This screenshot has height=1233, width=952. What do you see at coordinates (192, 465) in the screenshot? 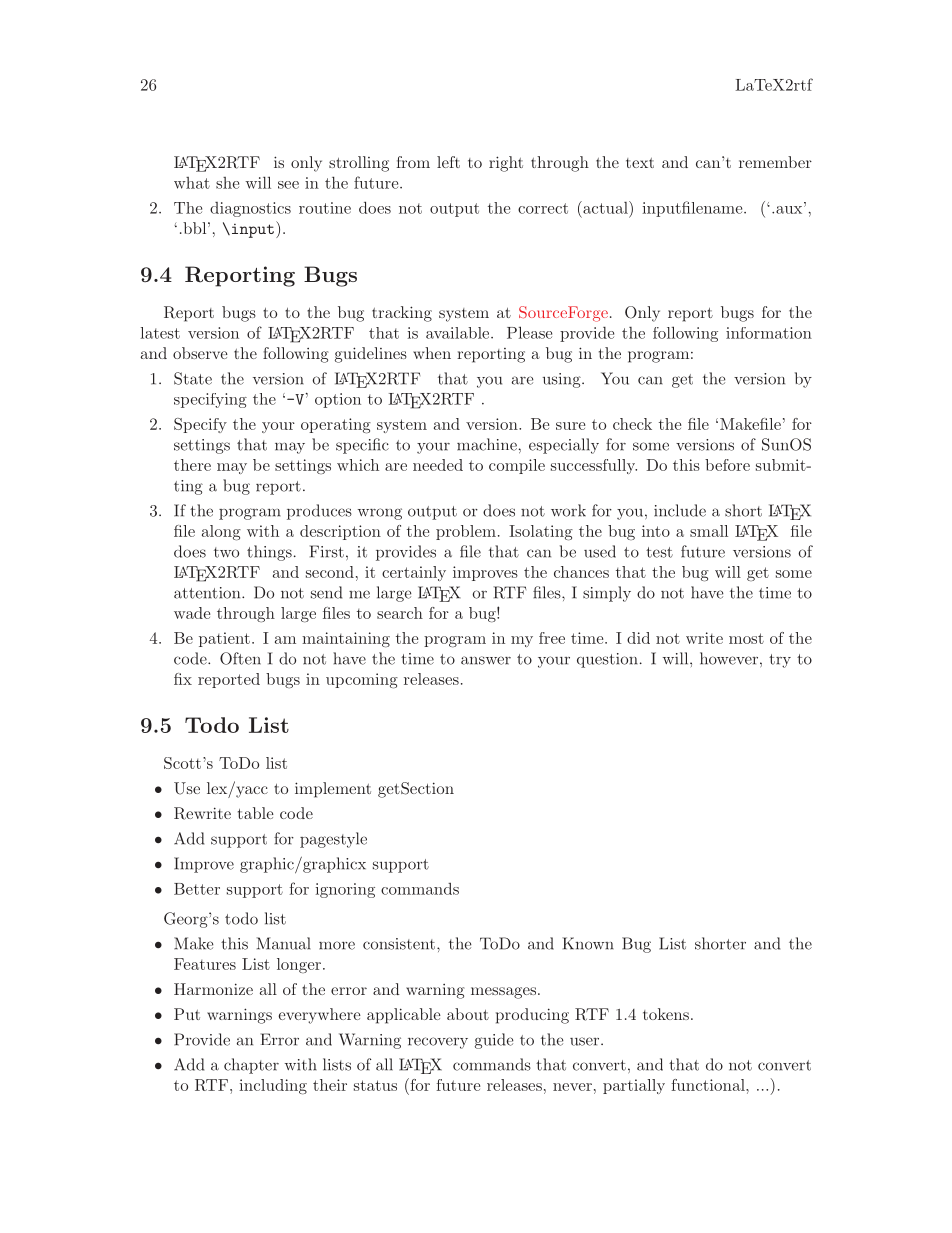
I see `there` at bounding box center [192, 465].
